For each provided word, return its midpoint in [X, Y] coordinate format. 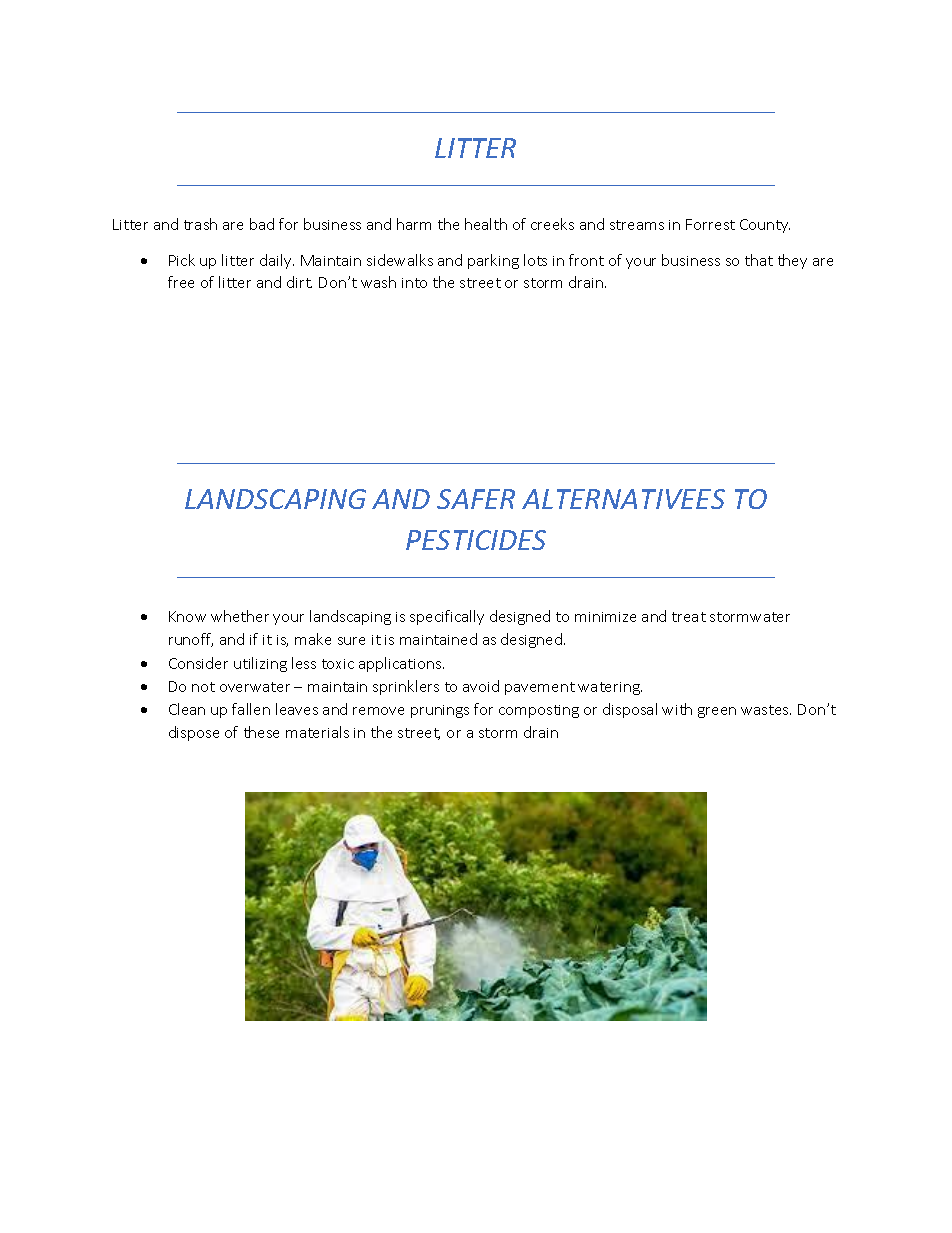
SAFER [476, 499]
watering [610, 688]
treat [689, 617]
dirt [299, 282]
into [414, 283]
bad [262, 224]
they [792, 261]
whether [240, 616]
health [486, 224]
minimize [605, 617]
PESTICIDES [476, 540]
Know [187, 616]
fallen [251, 709]
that [759, 260]
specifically [447, 617]
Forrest [710, 224]
